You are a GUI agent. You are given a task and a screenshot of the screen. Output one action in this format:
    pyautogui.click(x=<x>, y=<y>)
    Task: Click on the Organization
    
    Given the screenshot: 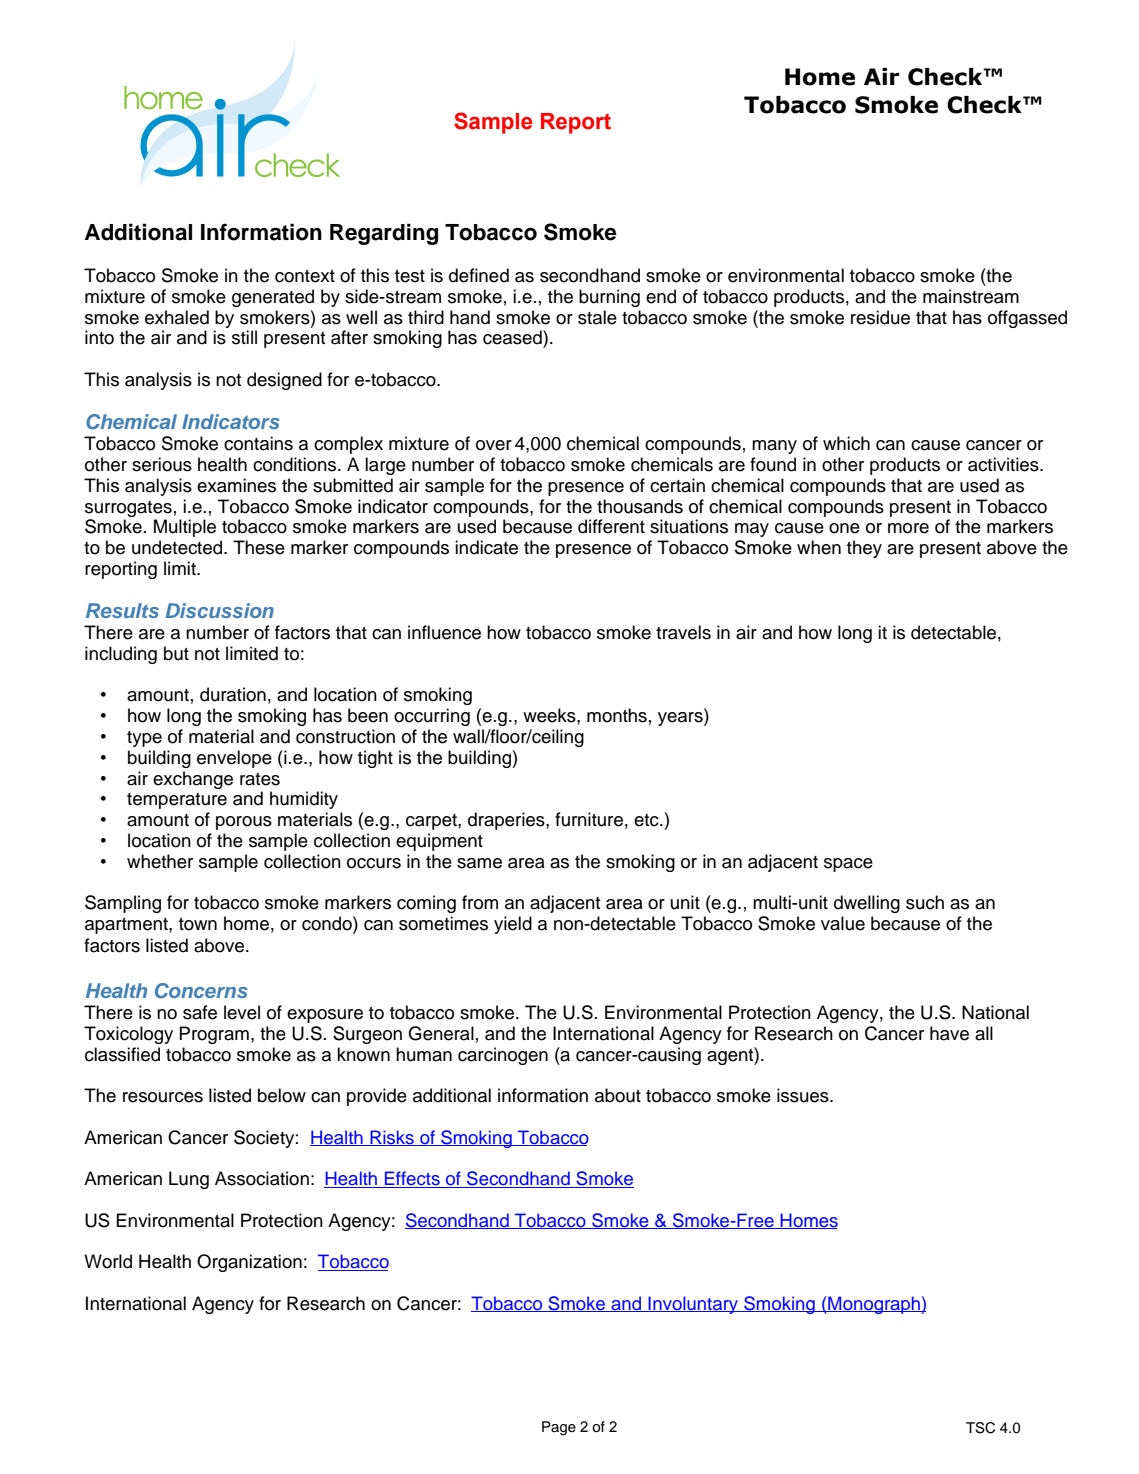 What is the action you would take?
    pyautogui.click(x=249, y=1263)
